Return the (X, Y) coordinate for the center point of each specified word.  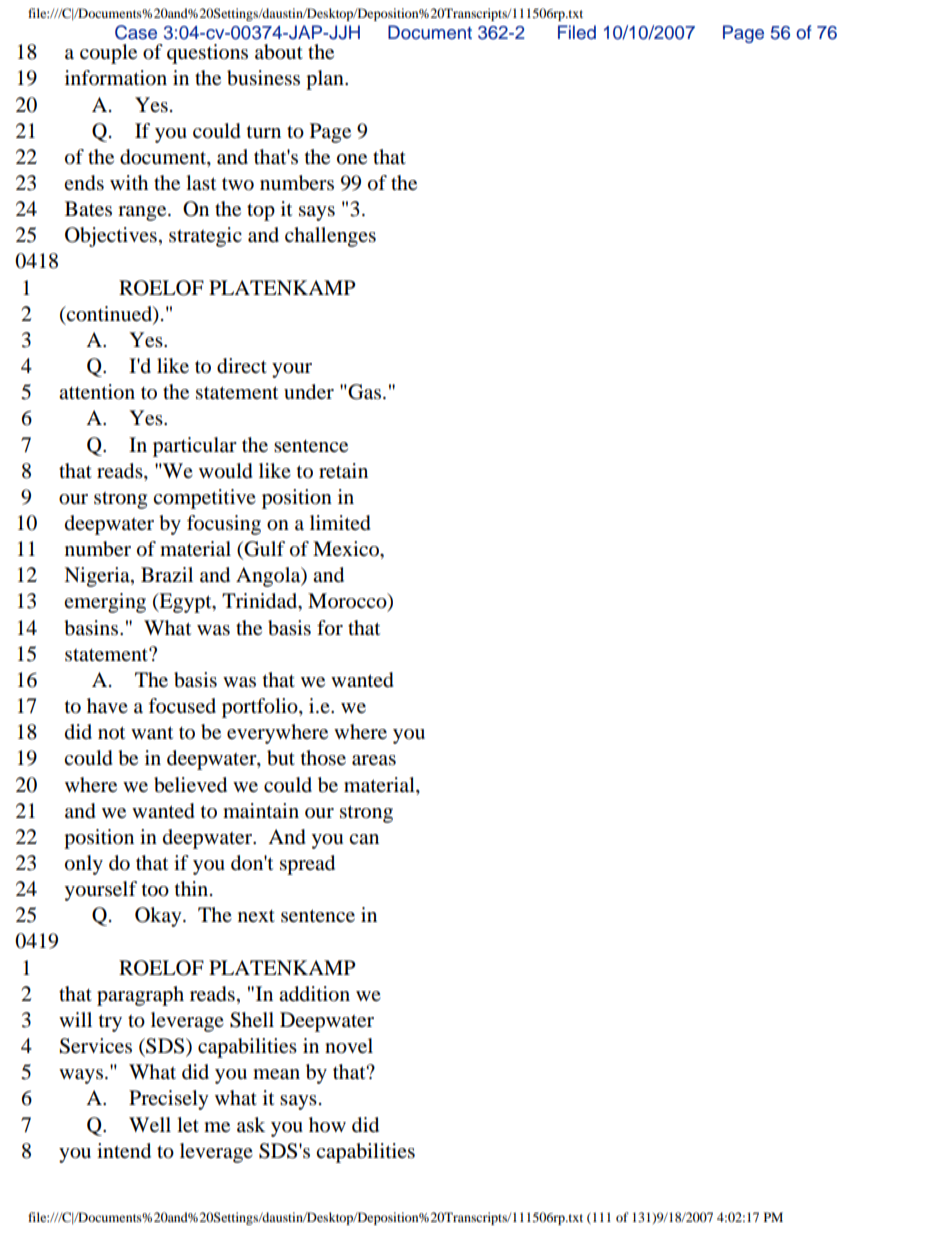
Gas (363, 392)
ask (251, 1125)
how (327, 1125)
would (226, 471)
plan (326, 80)
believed (190, 785)
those (323, 758)
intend (124, 1151)
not (111, 733)
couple (108, 54)
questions (207, 54)
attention (97, 392)
